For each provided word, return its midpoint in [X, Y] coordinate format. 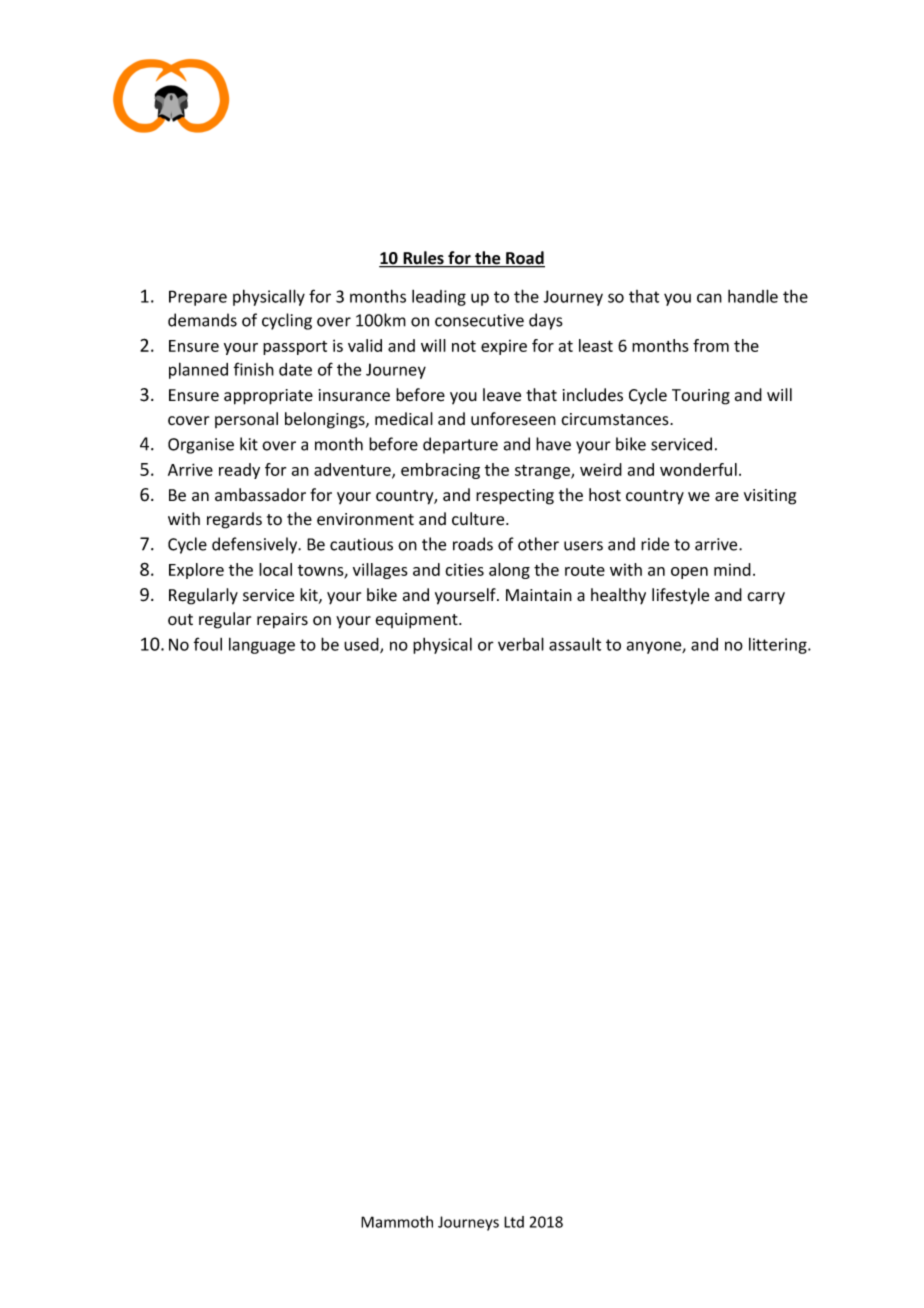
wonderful [698, 469]
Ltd [514, 1222]
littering [779, 645]
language [262, 645]
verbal [521, 644]
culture [479, 519]
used [362, 645]
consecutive [479, 320]
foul [208, 644]
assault [575, 644]
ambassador [260, 495]
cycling [287, 321]
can [709, 298]
